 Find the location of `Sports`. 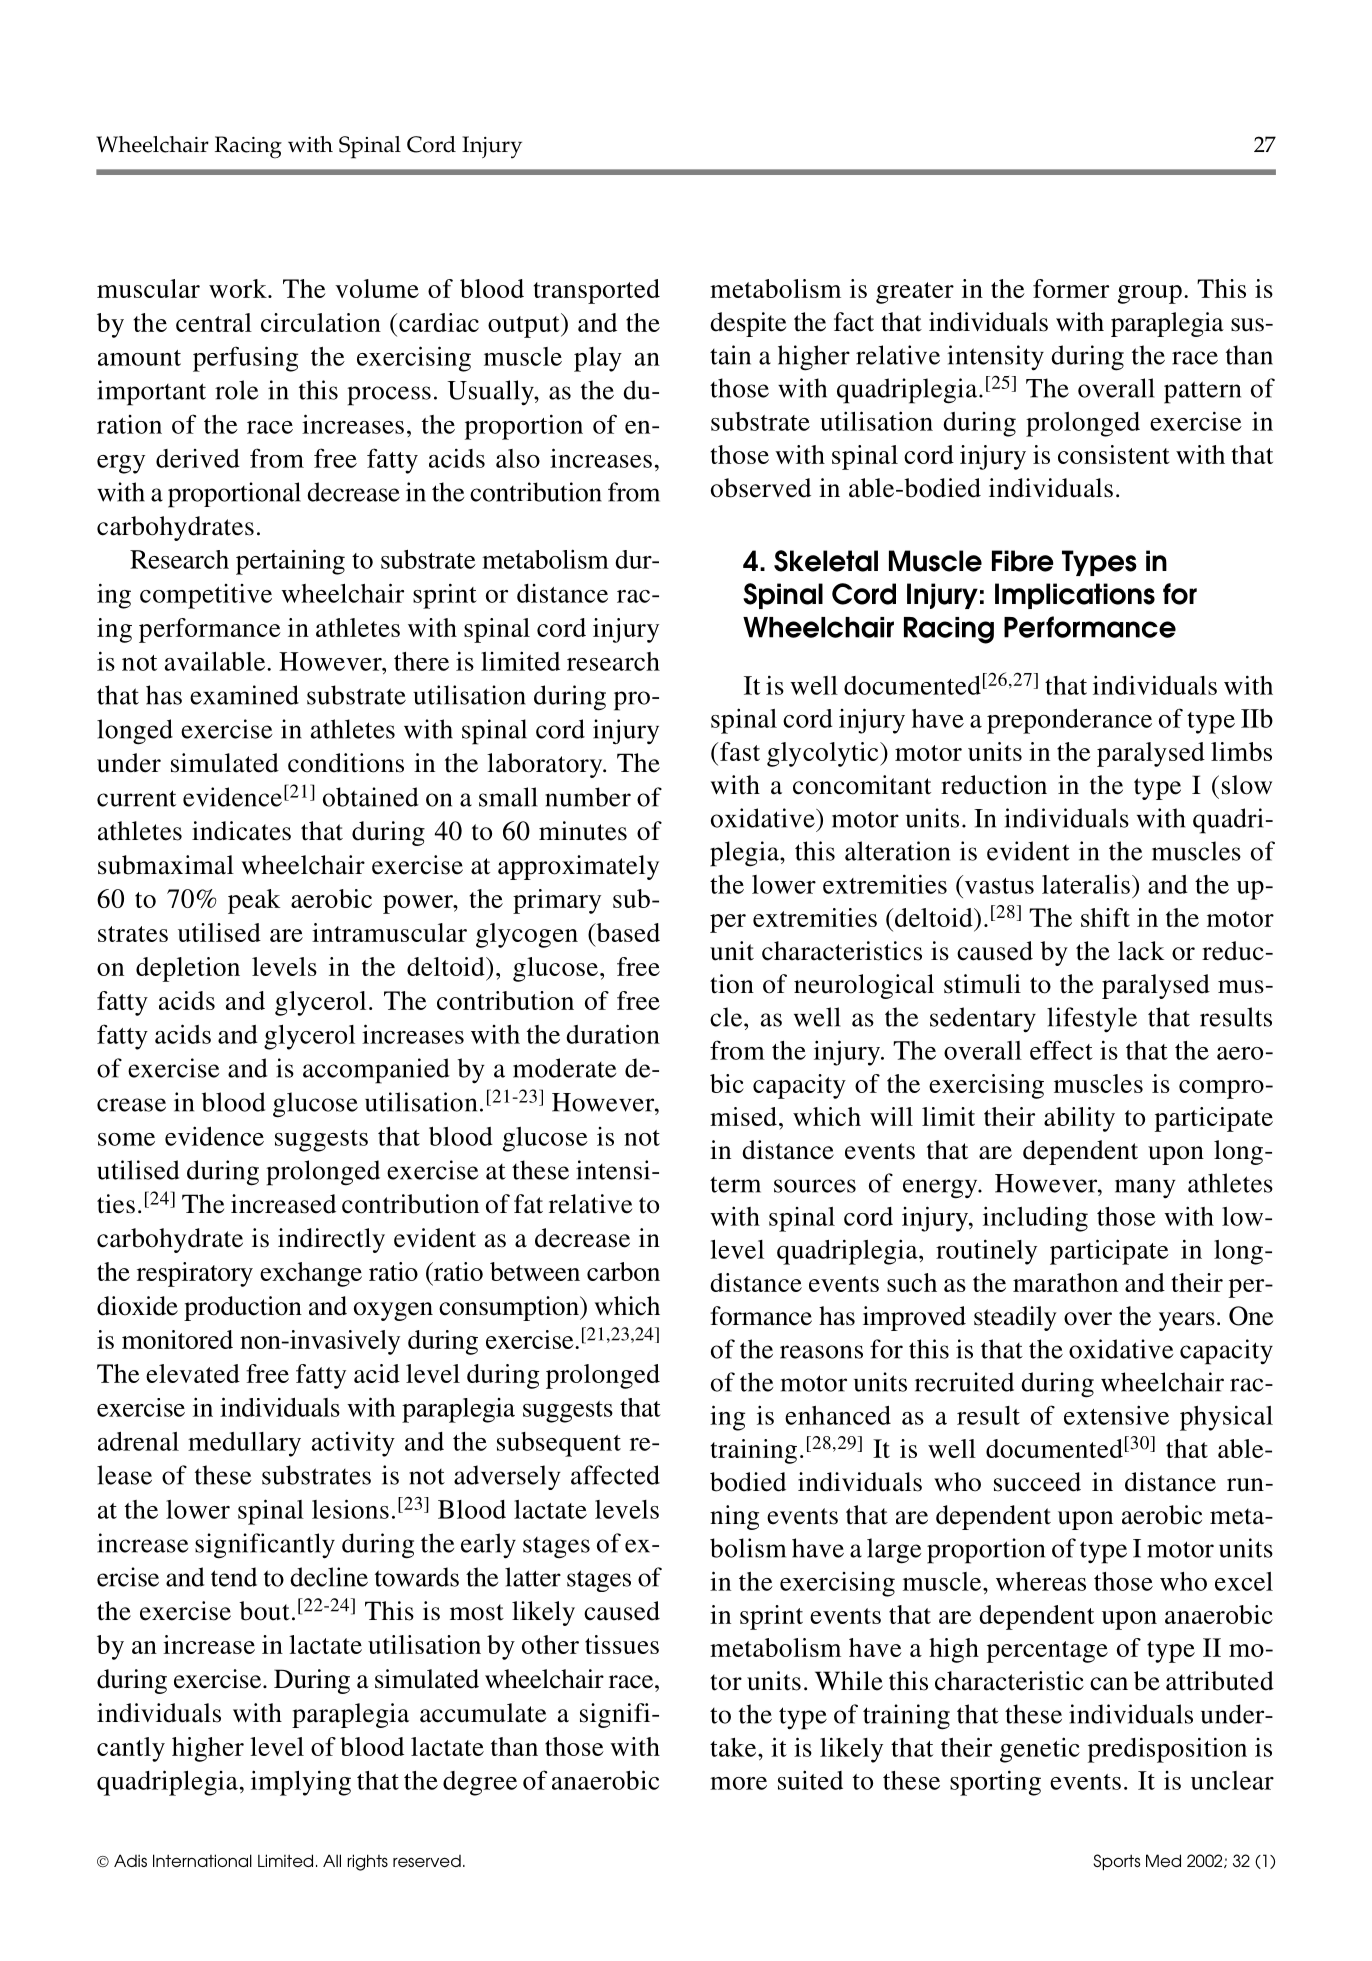

Sports is located at coordinates (1116, 1862).
